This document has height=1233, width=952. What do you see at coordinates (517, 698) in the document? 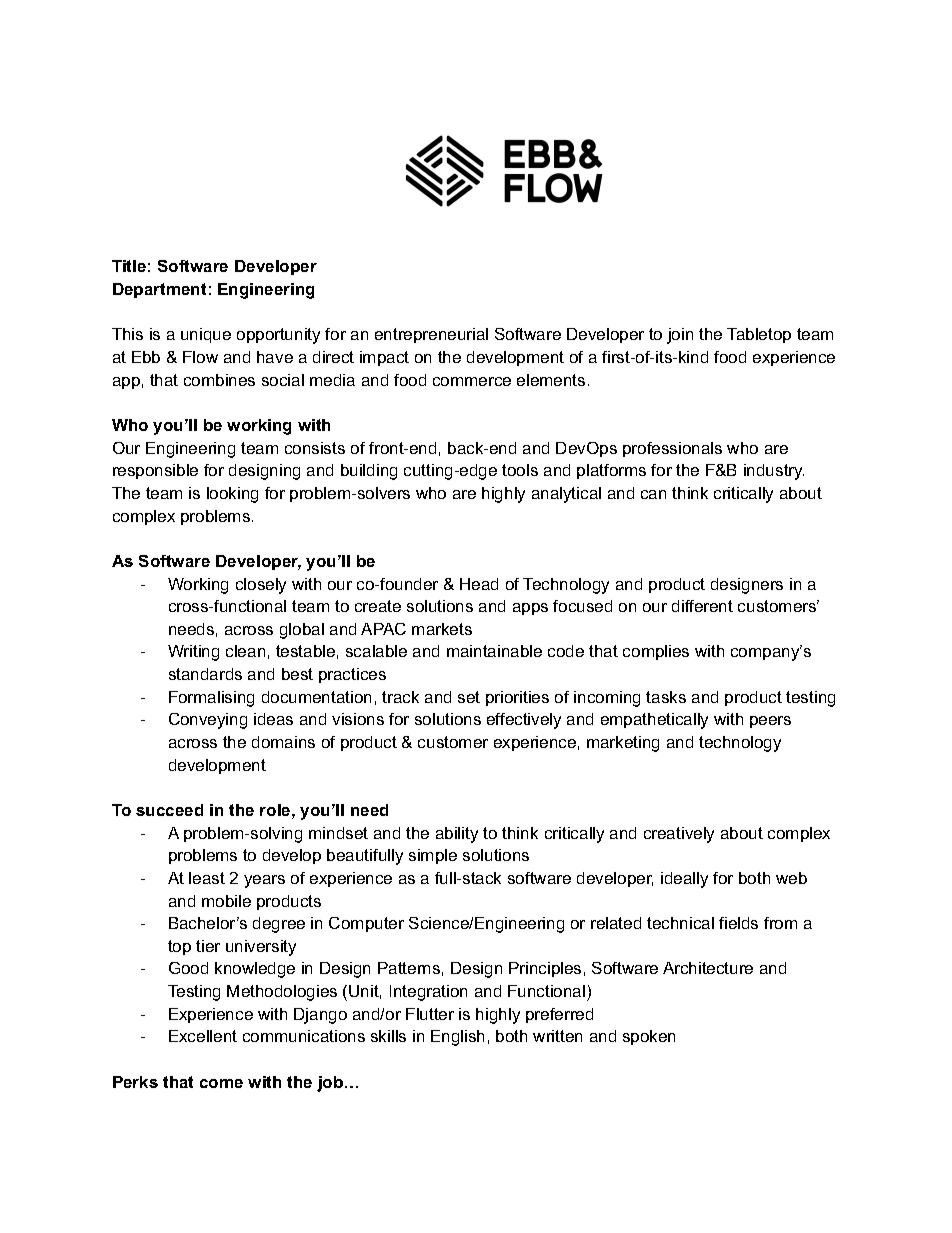
I see `priorities` at bounding box center [517, 698].
